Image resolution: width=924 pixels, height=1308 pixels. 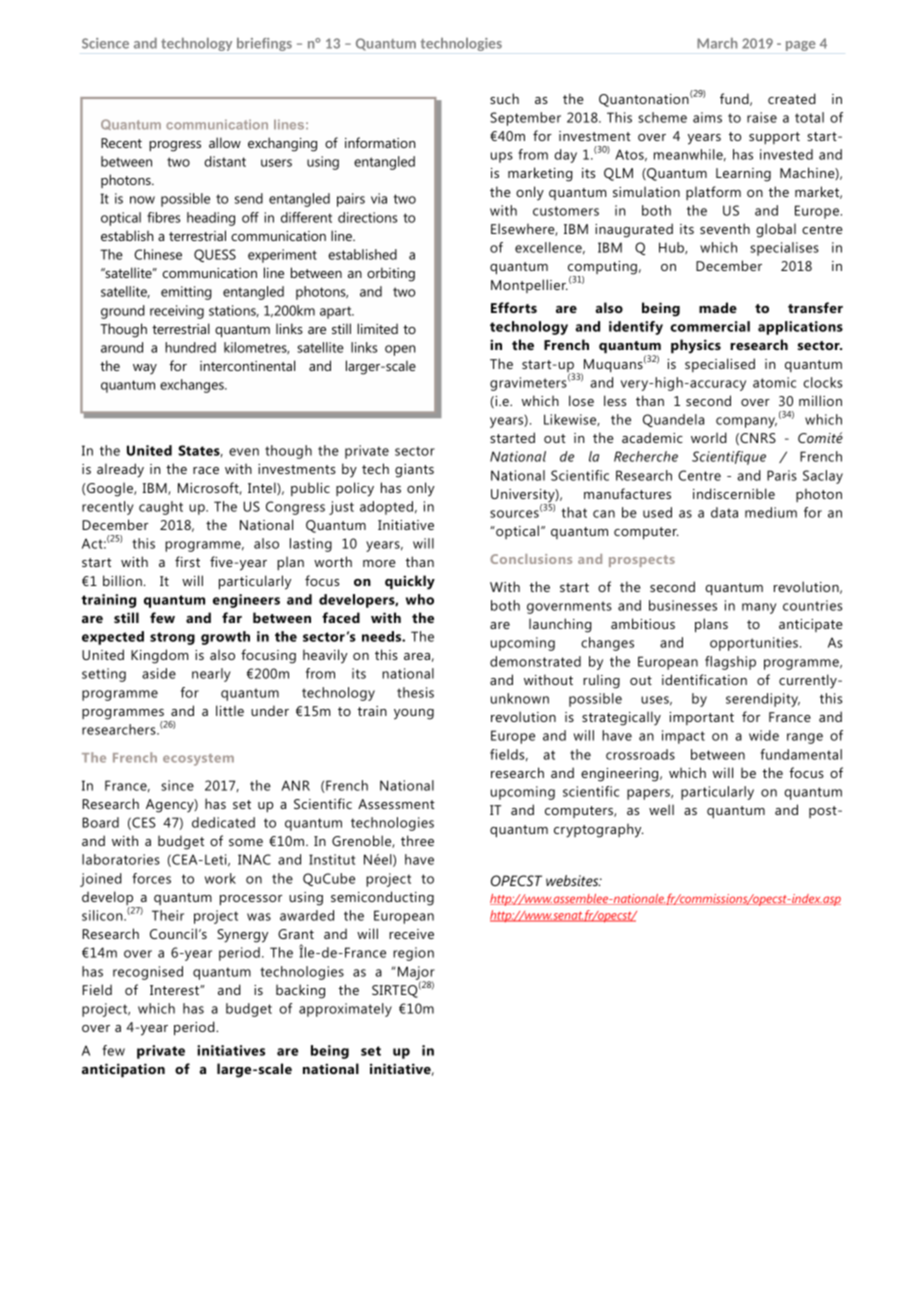 I want to click on data, so click(x=724, y=512).
